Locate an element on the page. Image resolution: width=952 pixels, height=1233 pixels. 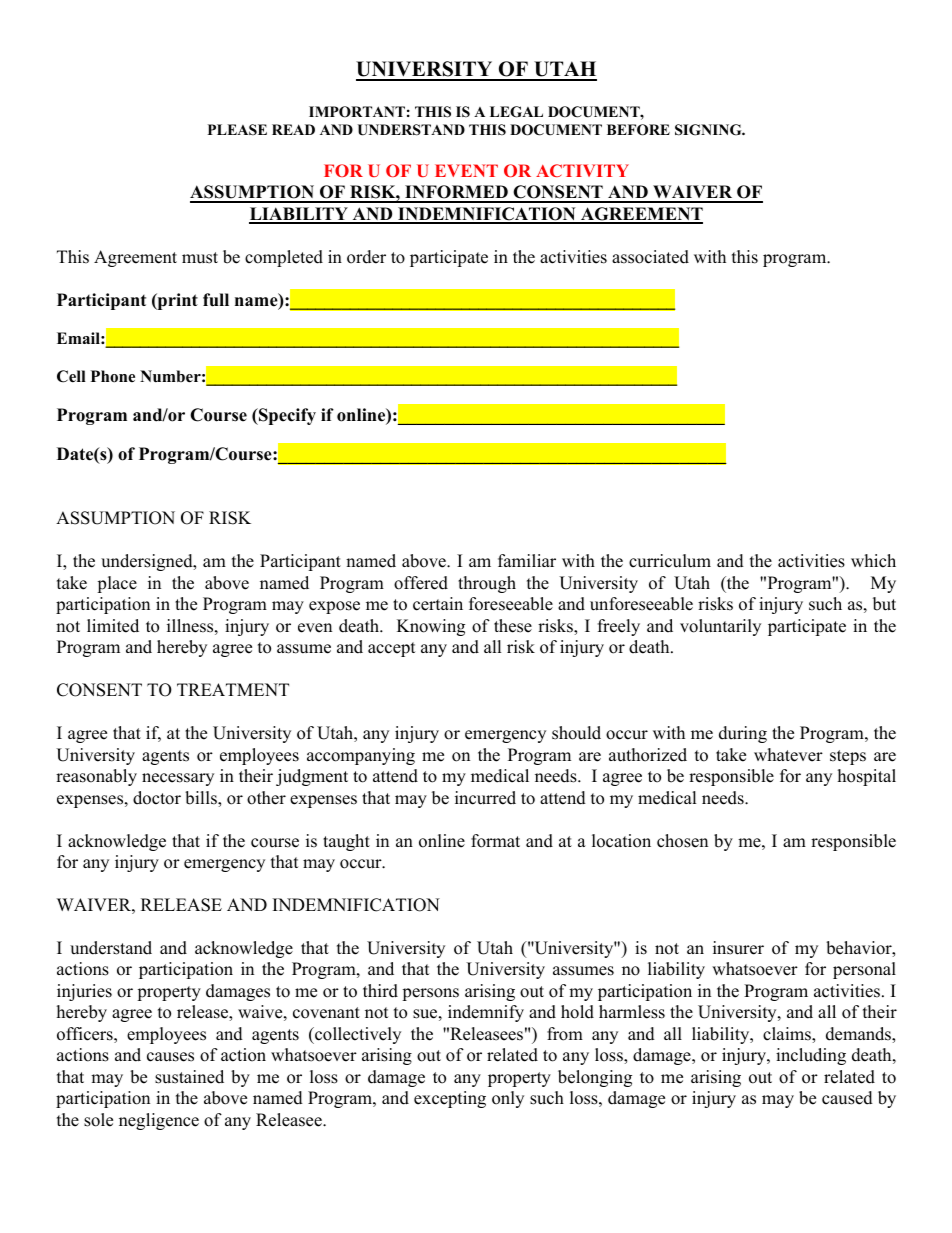
BEFORE is located at coordinates (638, 130).
